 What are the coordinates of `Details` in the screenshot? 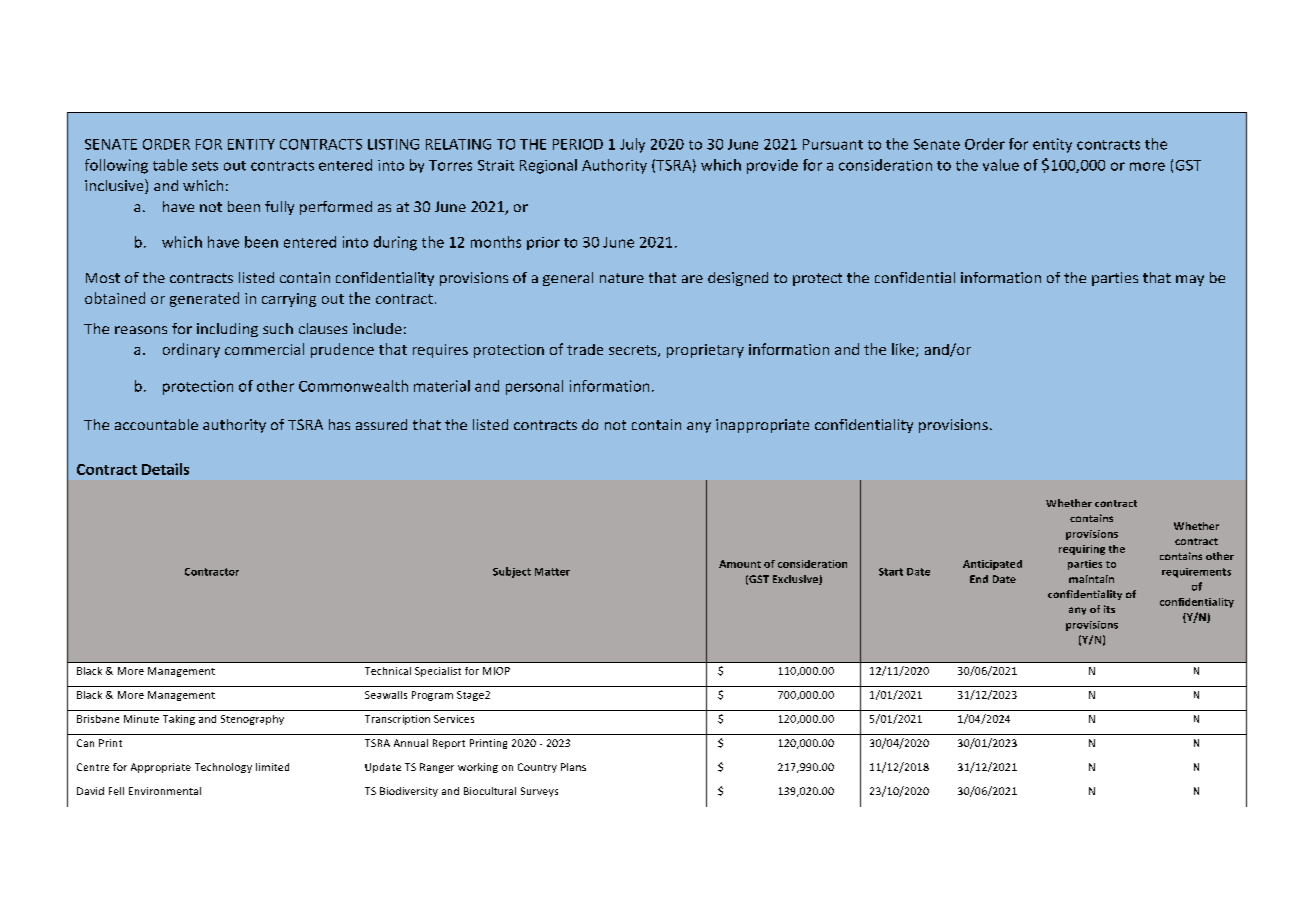 It's located at (165, 469).
